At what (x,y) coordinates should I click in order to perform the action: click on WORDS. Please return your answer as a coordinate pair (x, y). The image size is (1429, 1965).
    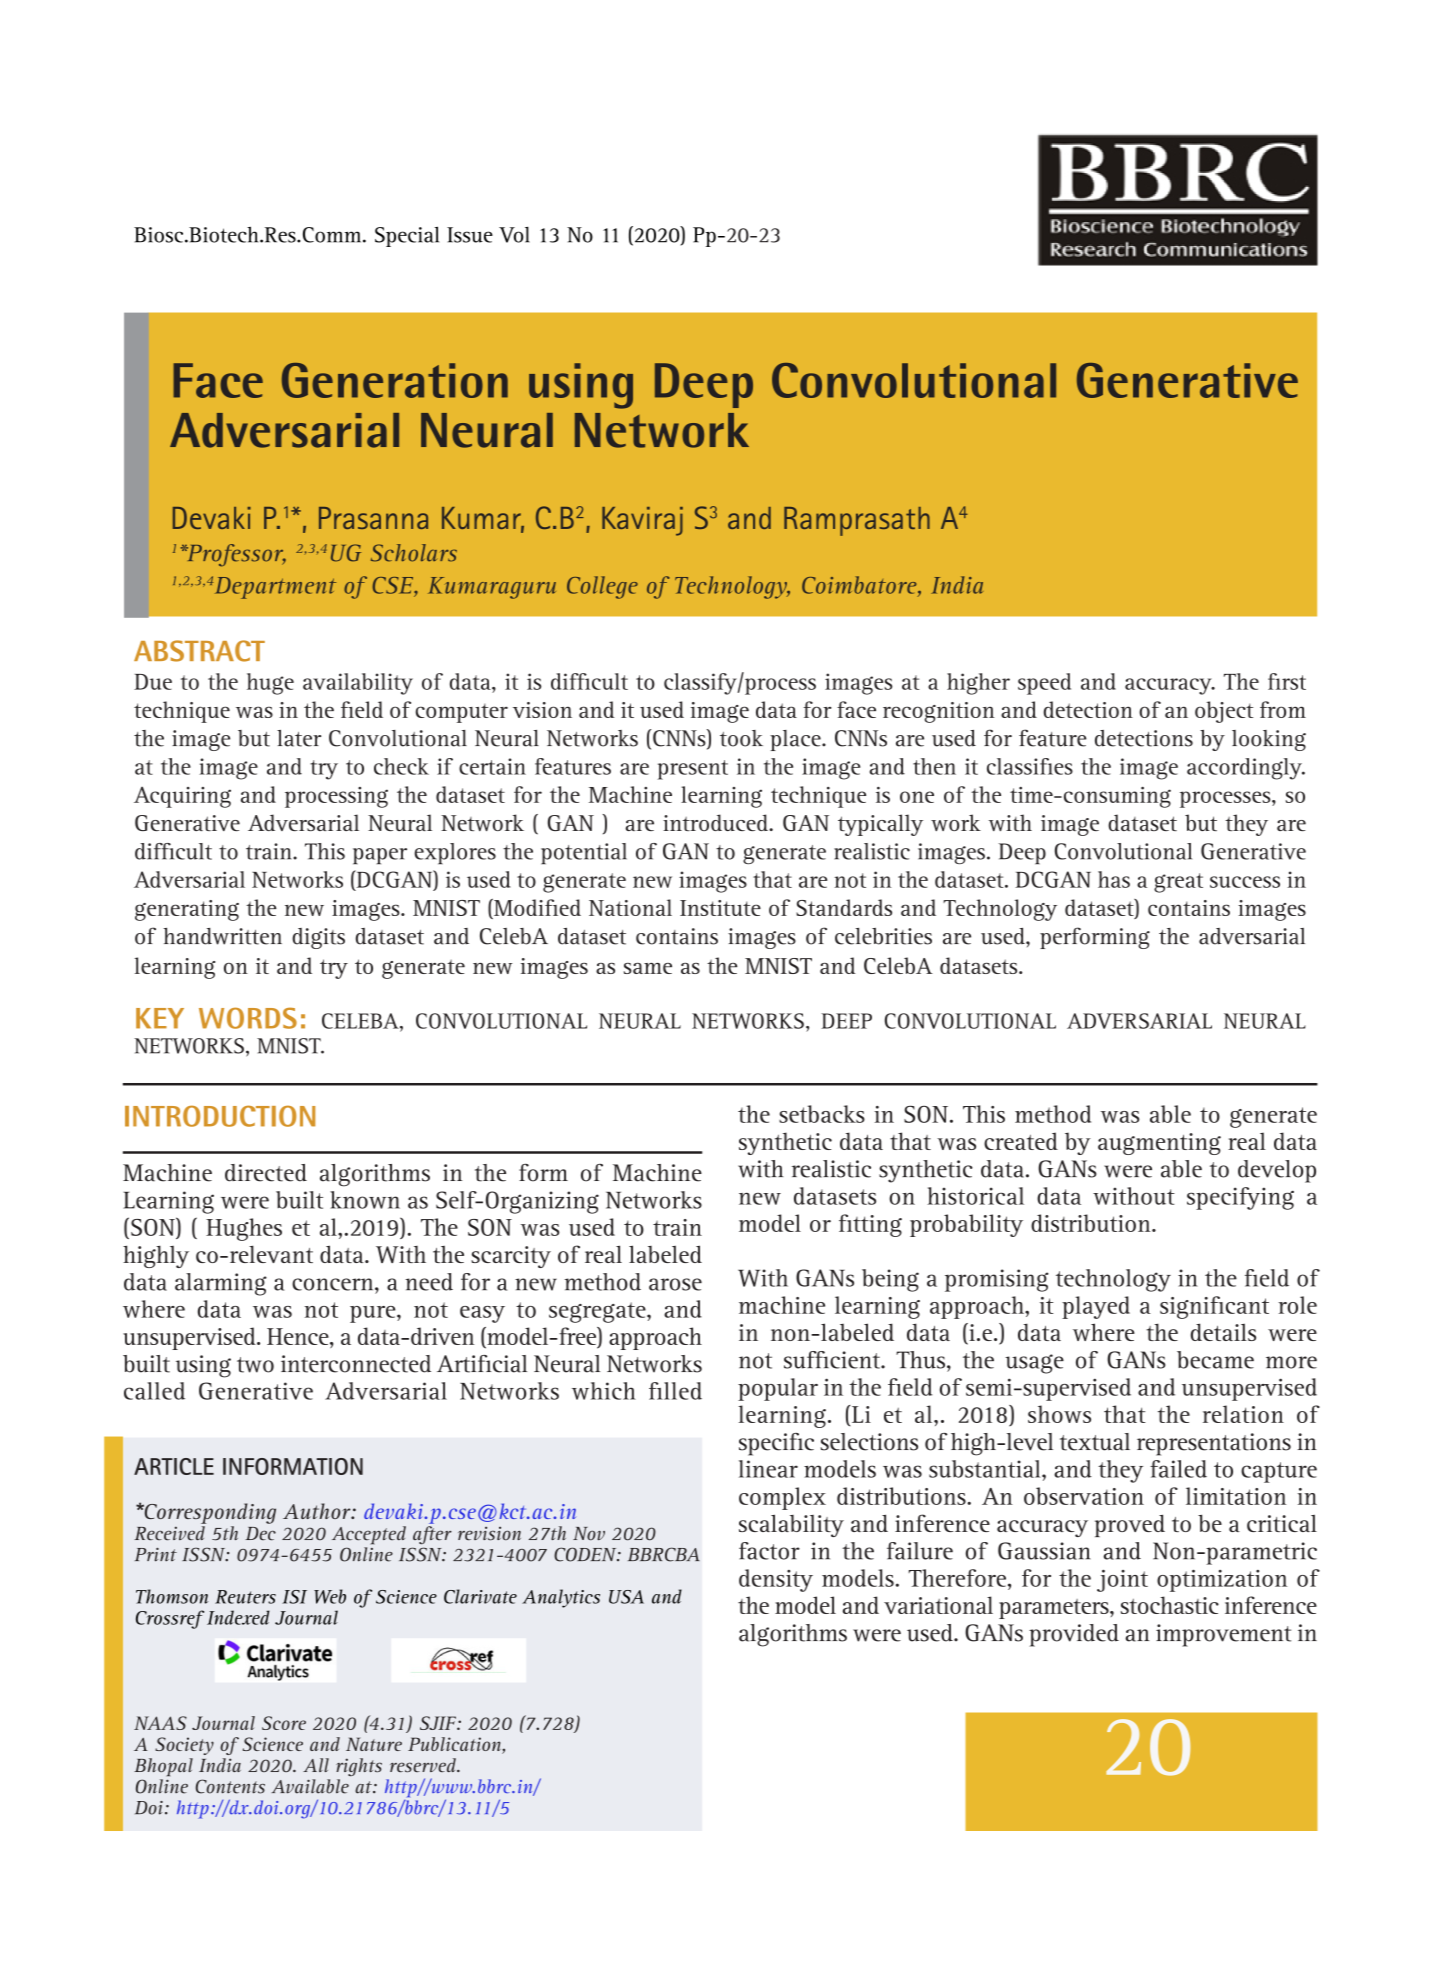
    Looking at the image, I should click on (248, 1018).
